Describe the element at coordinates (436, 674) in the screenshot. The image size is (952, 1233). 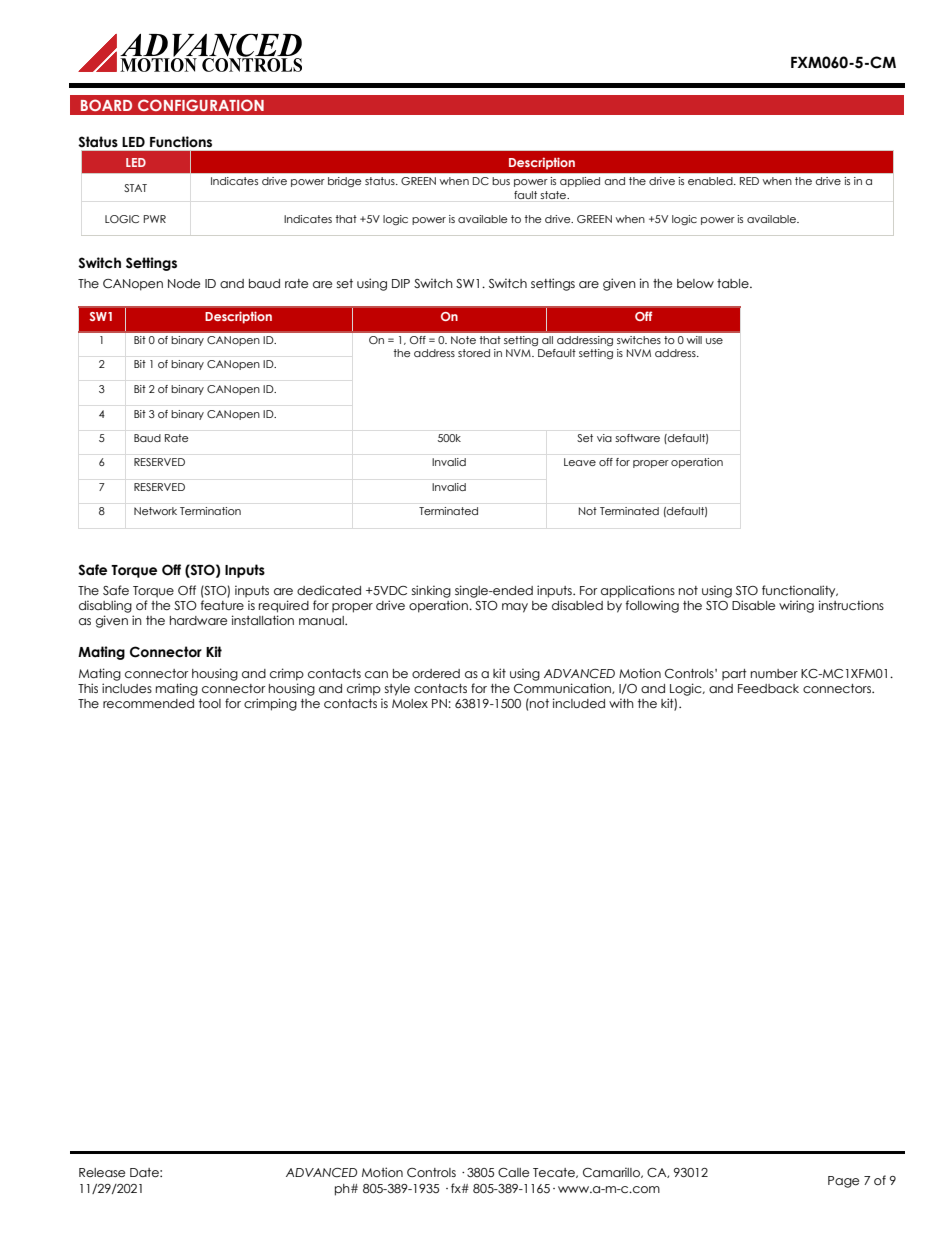
I see `ordered` at that location.
